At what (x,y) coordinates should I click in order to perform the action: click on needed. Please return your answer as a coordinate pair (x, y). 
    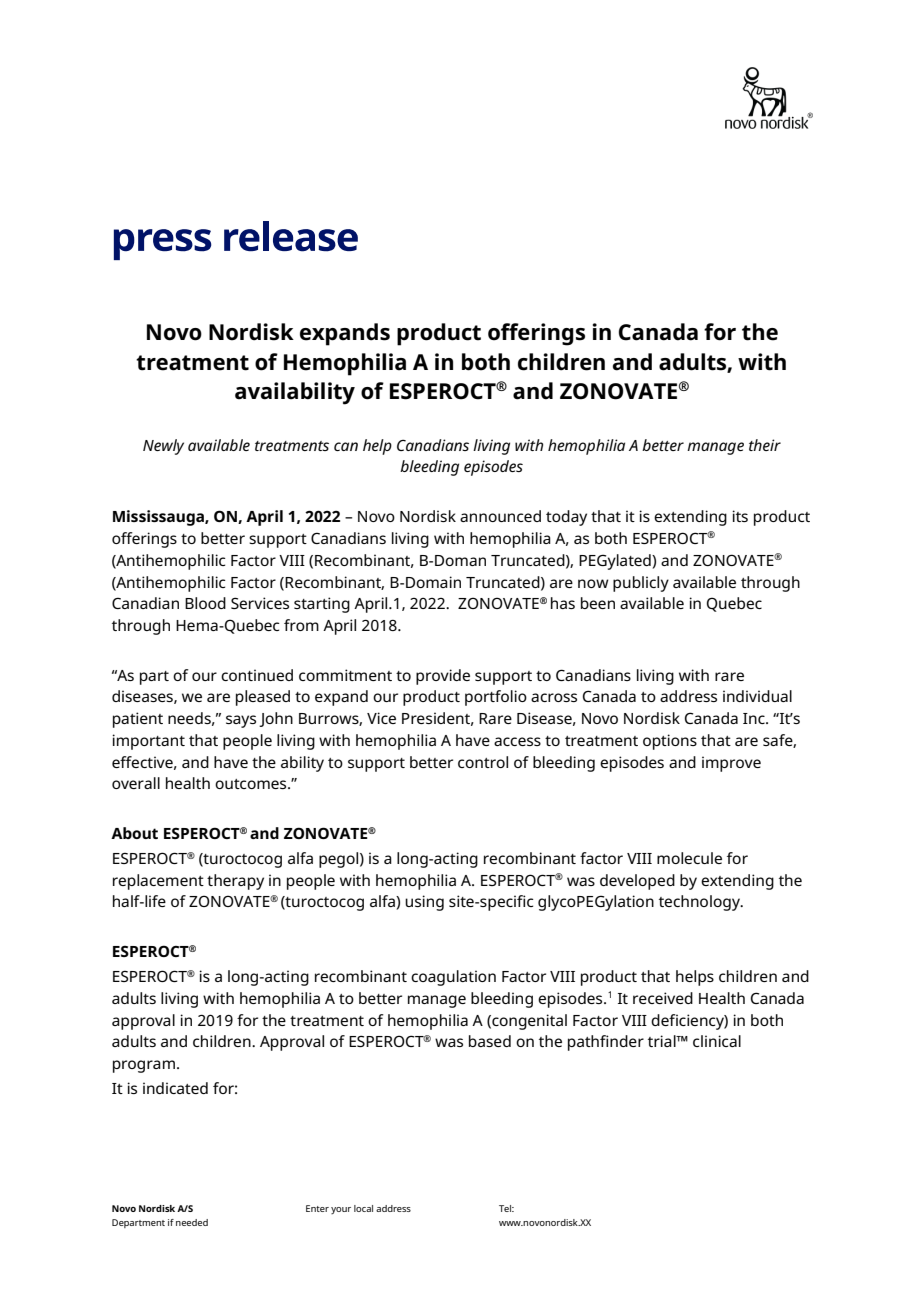
    Looking at the image, I should click on (192, 1222).
